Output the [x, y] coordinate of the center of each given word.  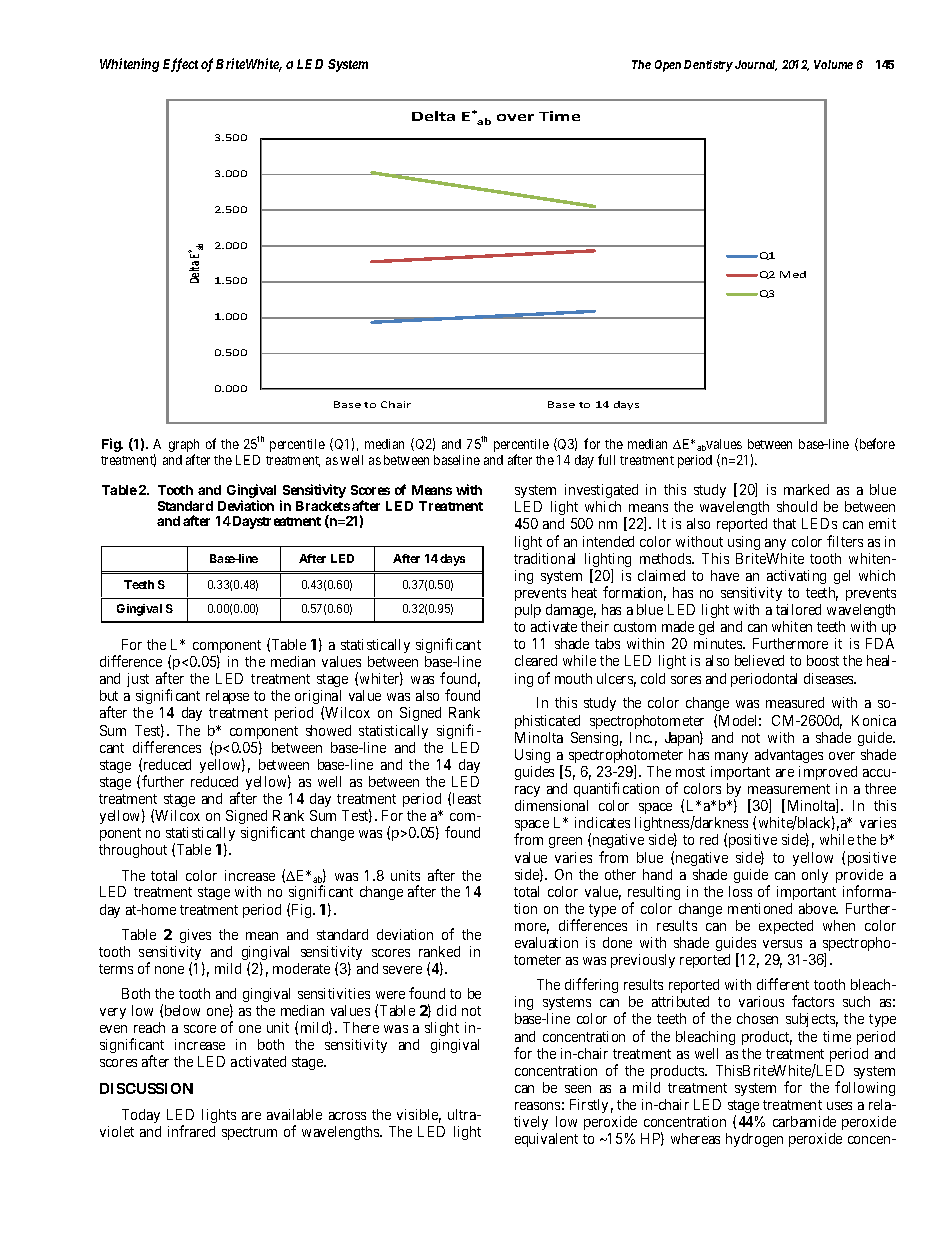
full [606, 459]
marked [806, 489]
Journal [756, 65]
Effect [180, 65]
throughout [133, 851]
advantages [789, 756]
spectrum [249, 1133]
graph [184, 447]
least [467, 798]
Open [668, 66]
